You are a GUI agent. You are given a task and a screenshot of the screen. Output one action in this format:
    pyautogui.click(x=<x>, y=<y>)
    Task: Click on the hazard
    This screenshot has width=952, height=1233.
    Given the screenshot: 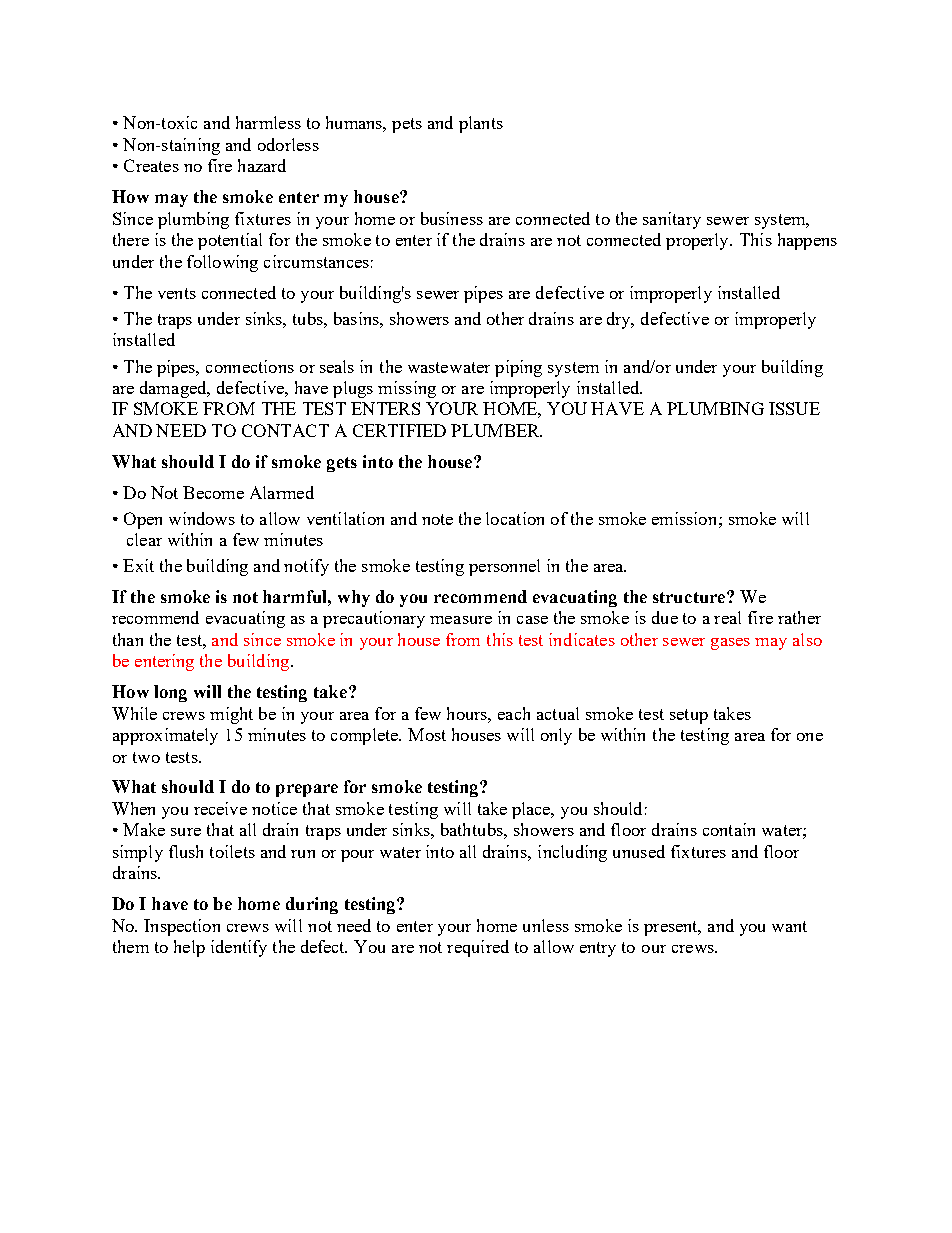 What is the action you would take?
    pyautogui.click(x=262, y=165)
